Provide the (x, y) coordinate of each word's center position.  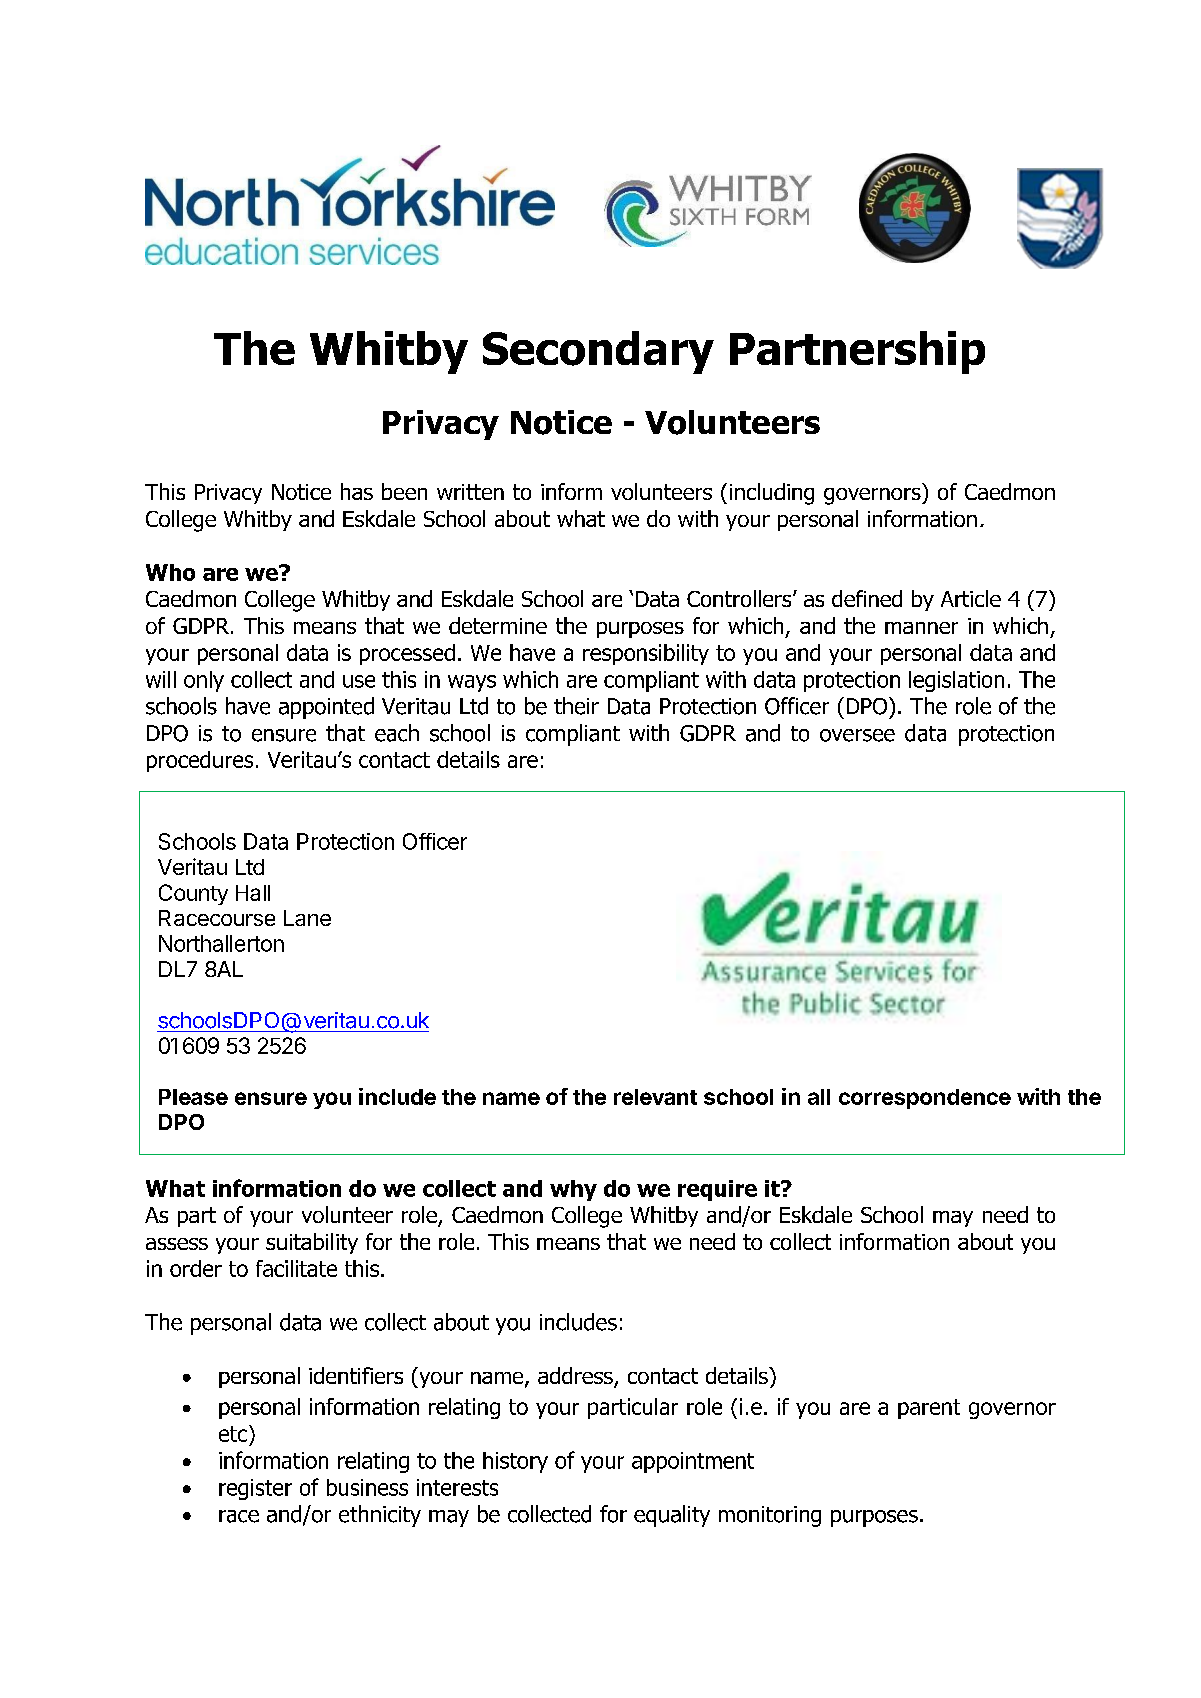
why (573, 1190)
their (576, 706)
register (255, 1489)
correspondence (925, 1099)
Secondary (598, 352)
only (204, 681)
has (357, 491)
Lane (307, 918)
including (772, 494)
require (717, 1190)
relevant (655, 1097)
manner (921, 628)
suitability (312, 1243)
